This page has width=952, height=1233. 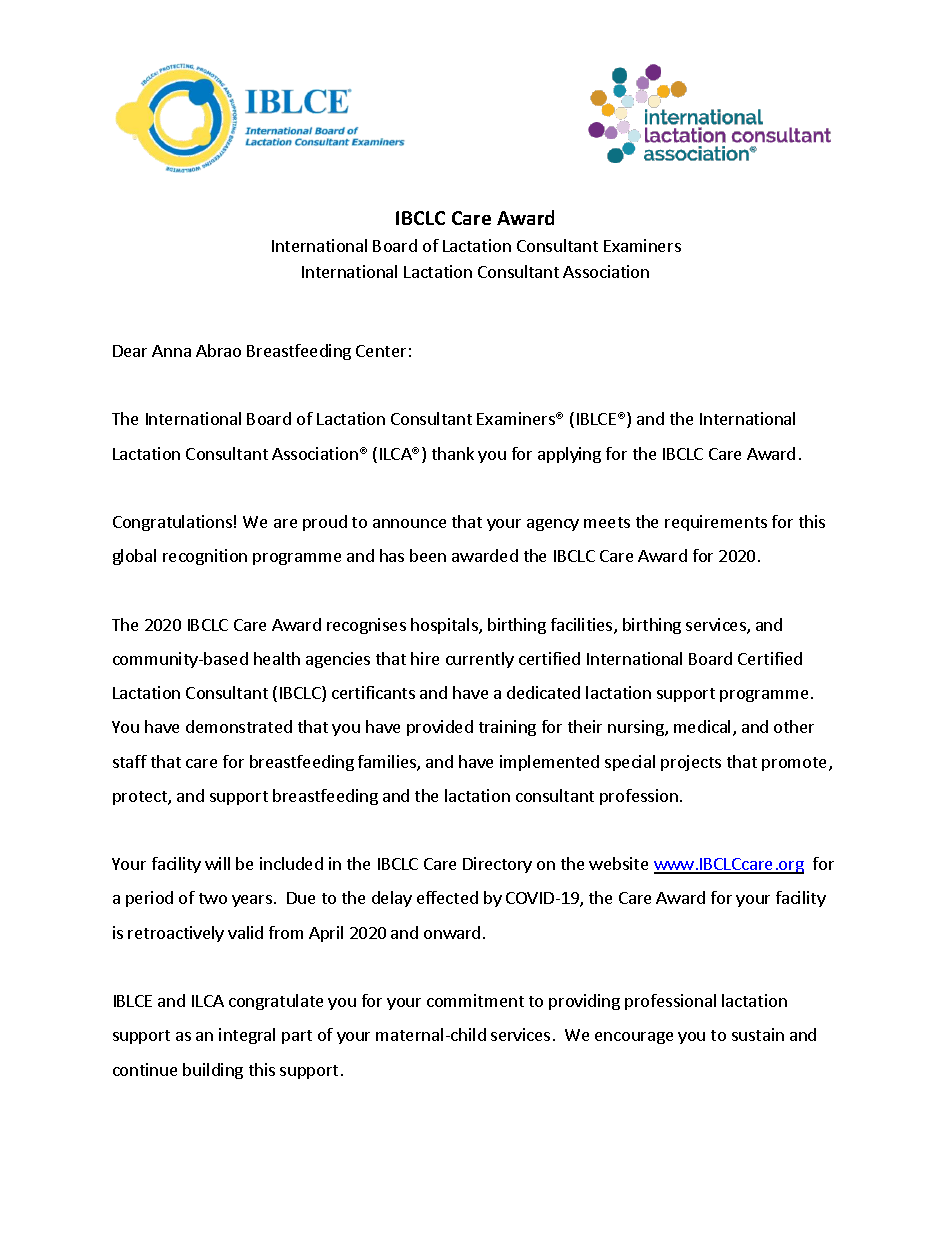 What do you see at coordinates (381, 351) in the page?
I see `Center` at bounding box center [381, 351].
